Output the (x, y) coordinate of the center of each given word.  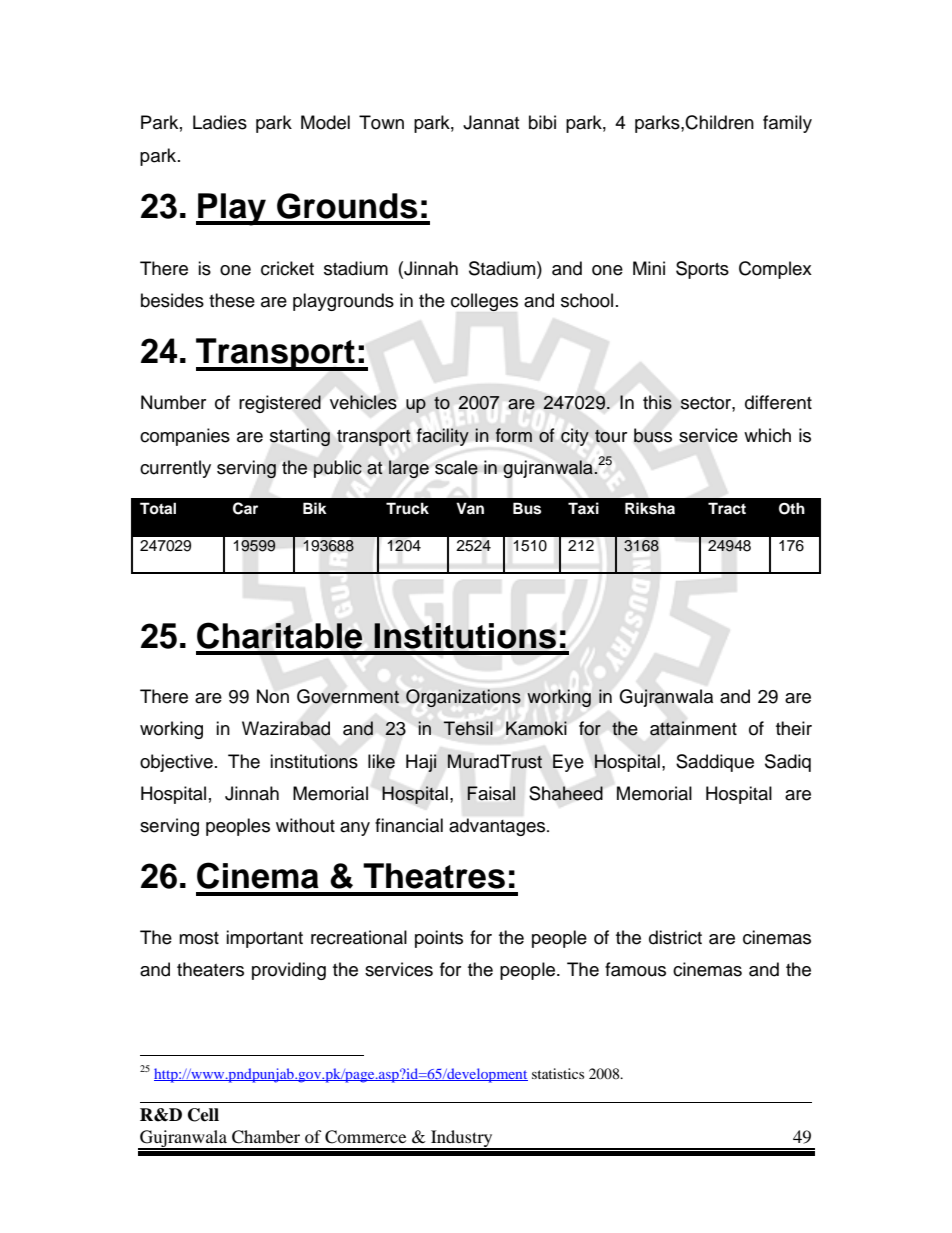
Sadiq (788, 763)
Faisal (491, 793)
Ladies (220, 122)
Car (245, 508)
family (787, 124)
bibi (542, 122)
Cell (203, 1115)
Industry (462, 1139)
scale (456, 467)
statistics (558, 1073)
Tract (727, 508)
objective (176, 763)
